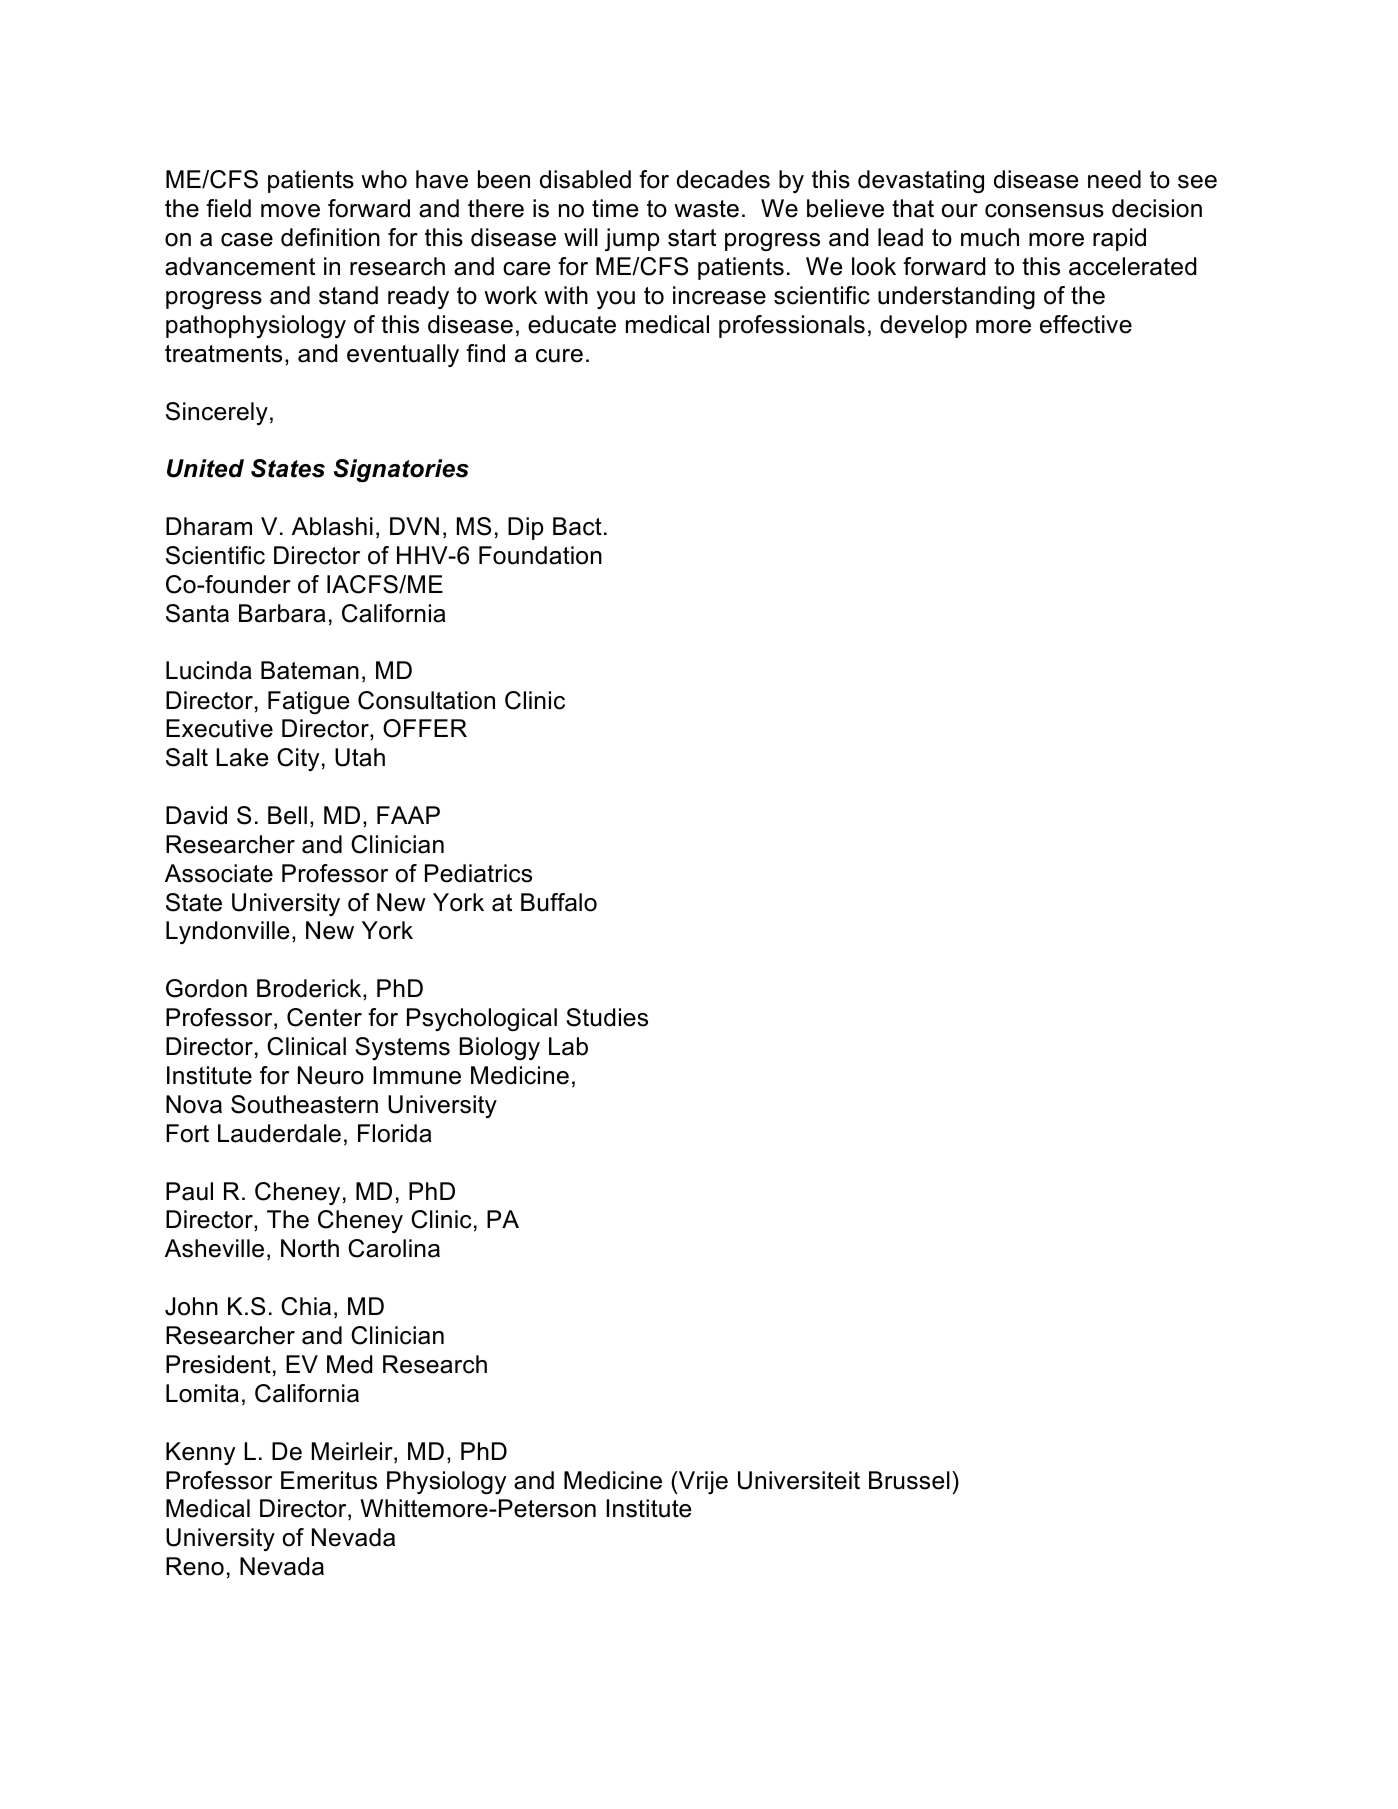  What do you see at coordinates (607, 1017) in the image?
I see `Studies` at bounding box center [607, 1017].
